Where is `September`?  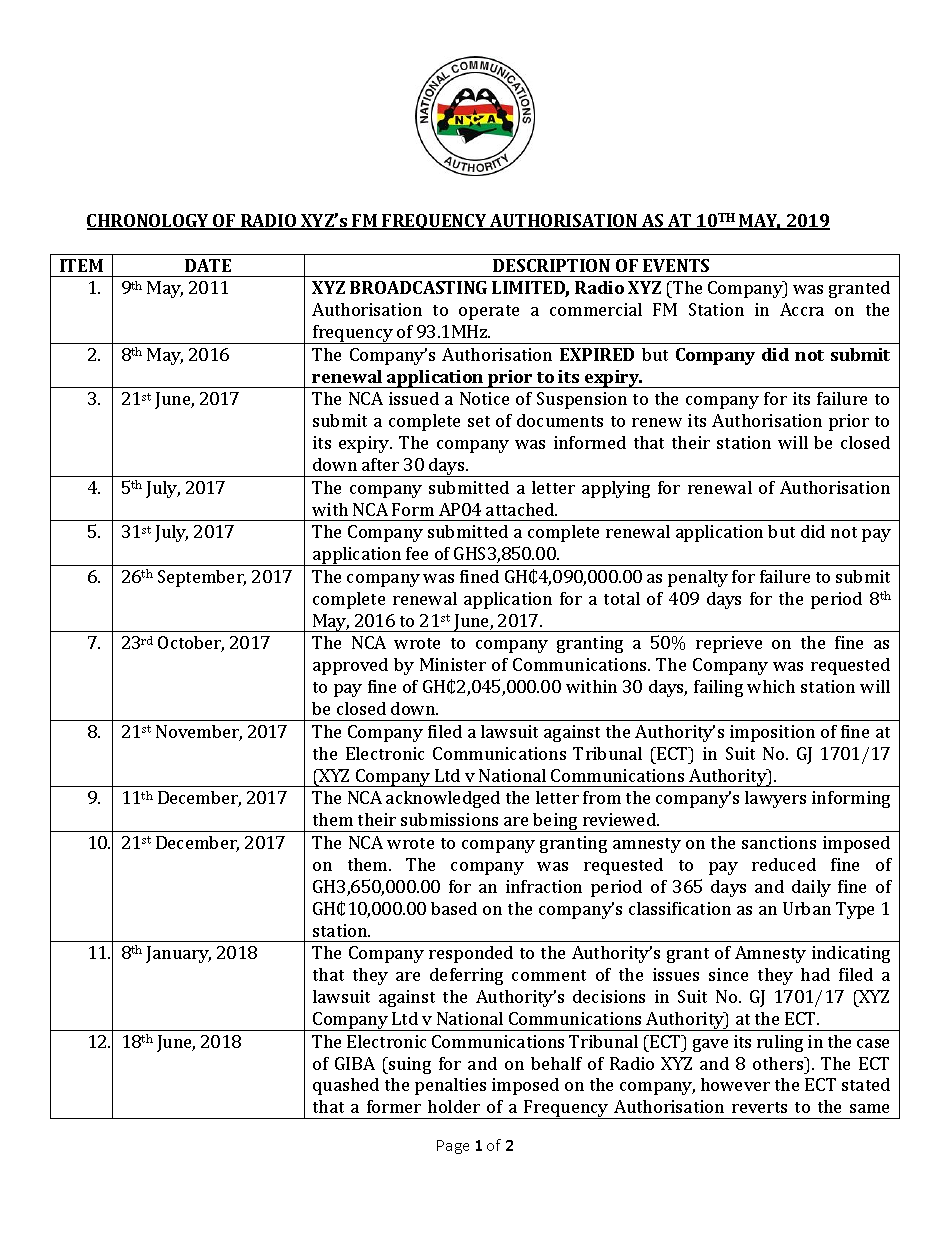 September is located at coordinates (202, 578).
